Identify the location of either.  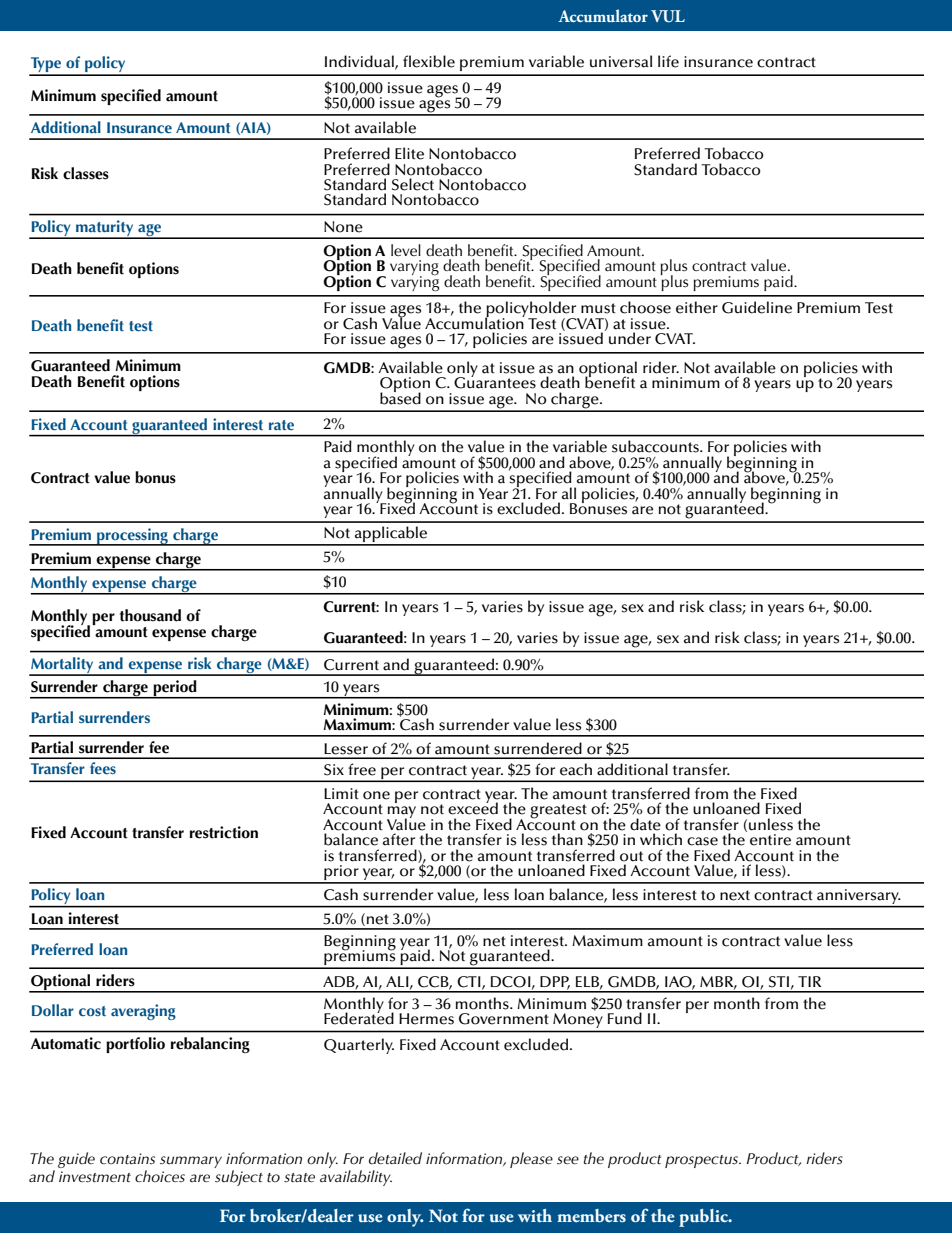
(697, 307).
